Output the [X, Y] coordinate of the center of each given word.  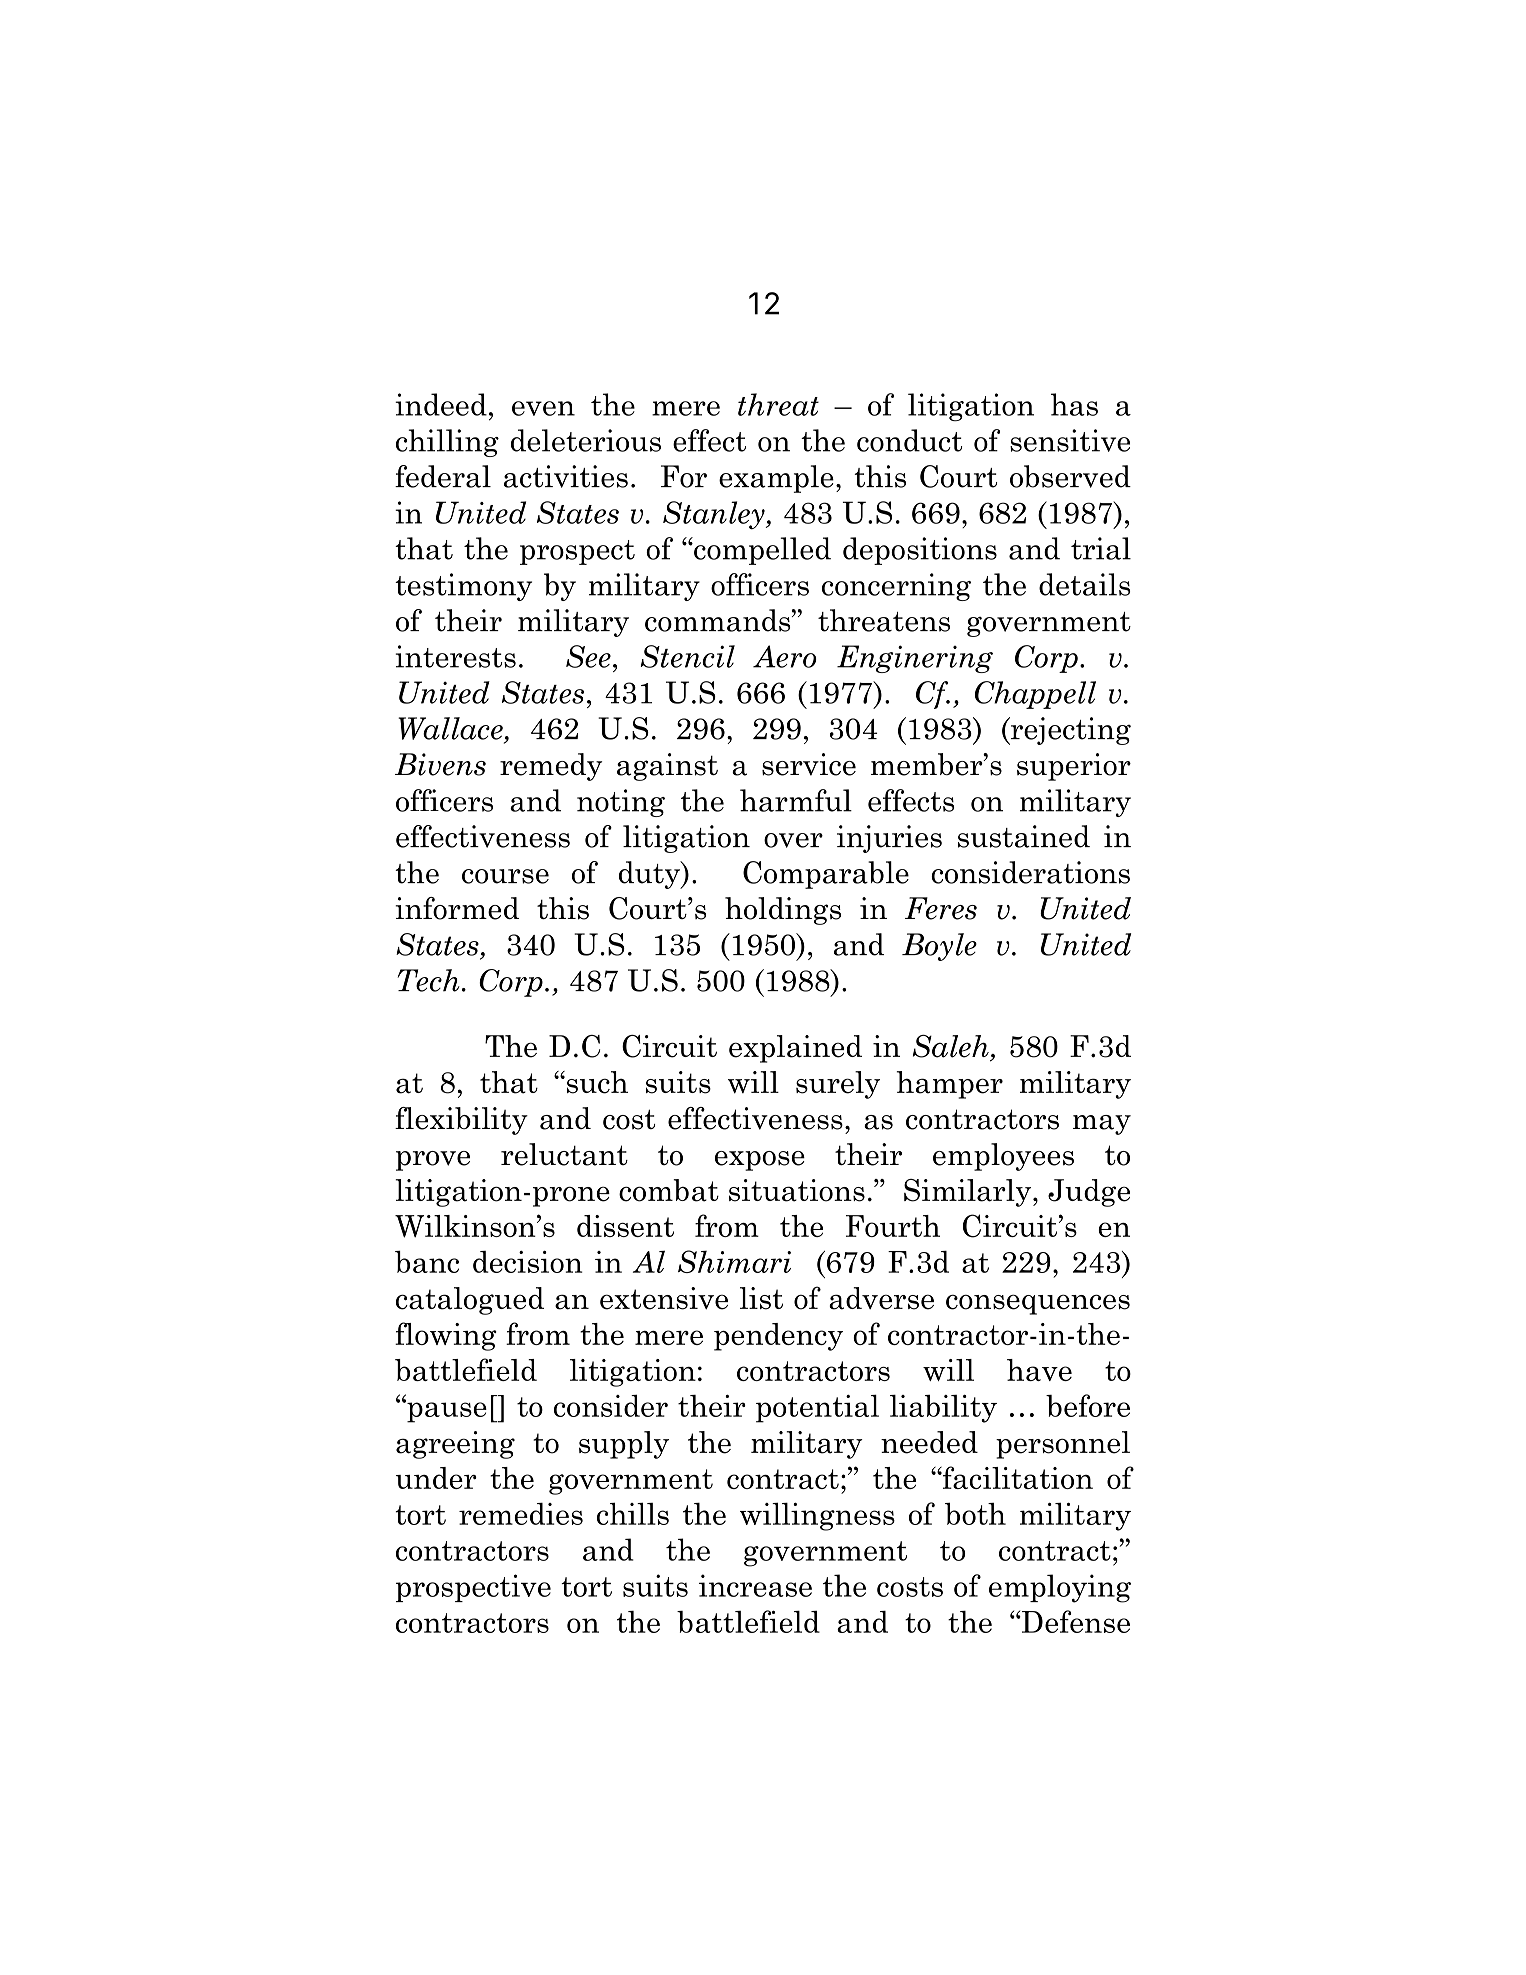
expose [760, 1161]
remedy [551, 767]
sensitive [1070, 440]
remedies [521, 1514]
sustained [1024, 836]
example [776, 479]
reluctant [564, 1154]
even [543, 408]
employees [1003, 1157]
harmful [796, 800]
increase [755, 1585]
